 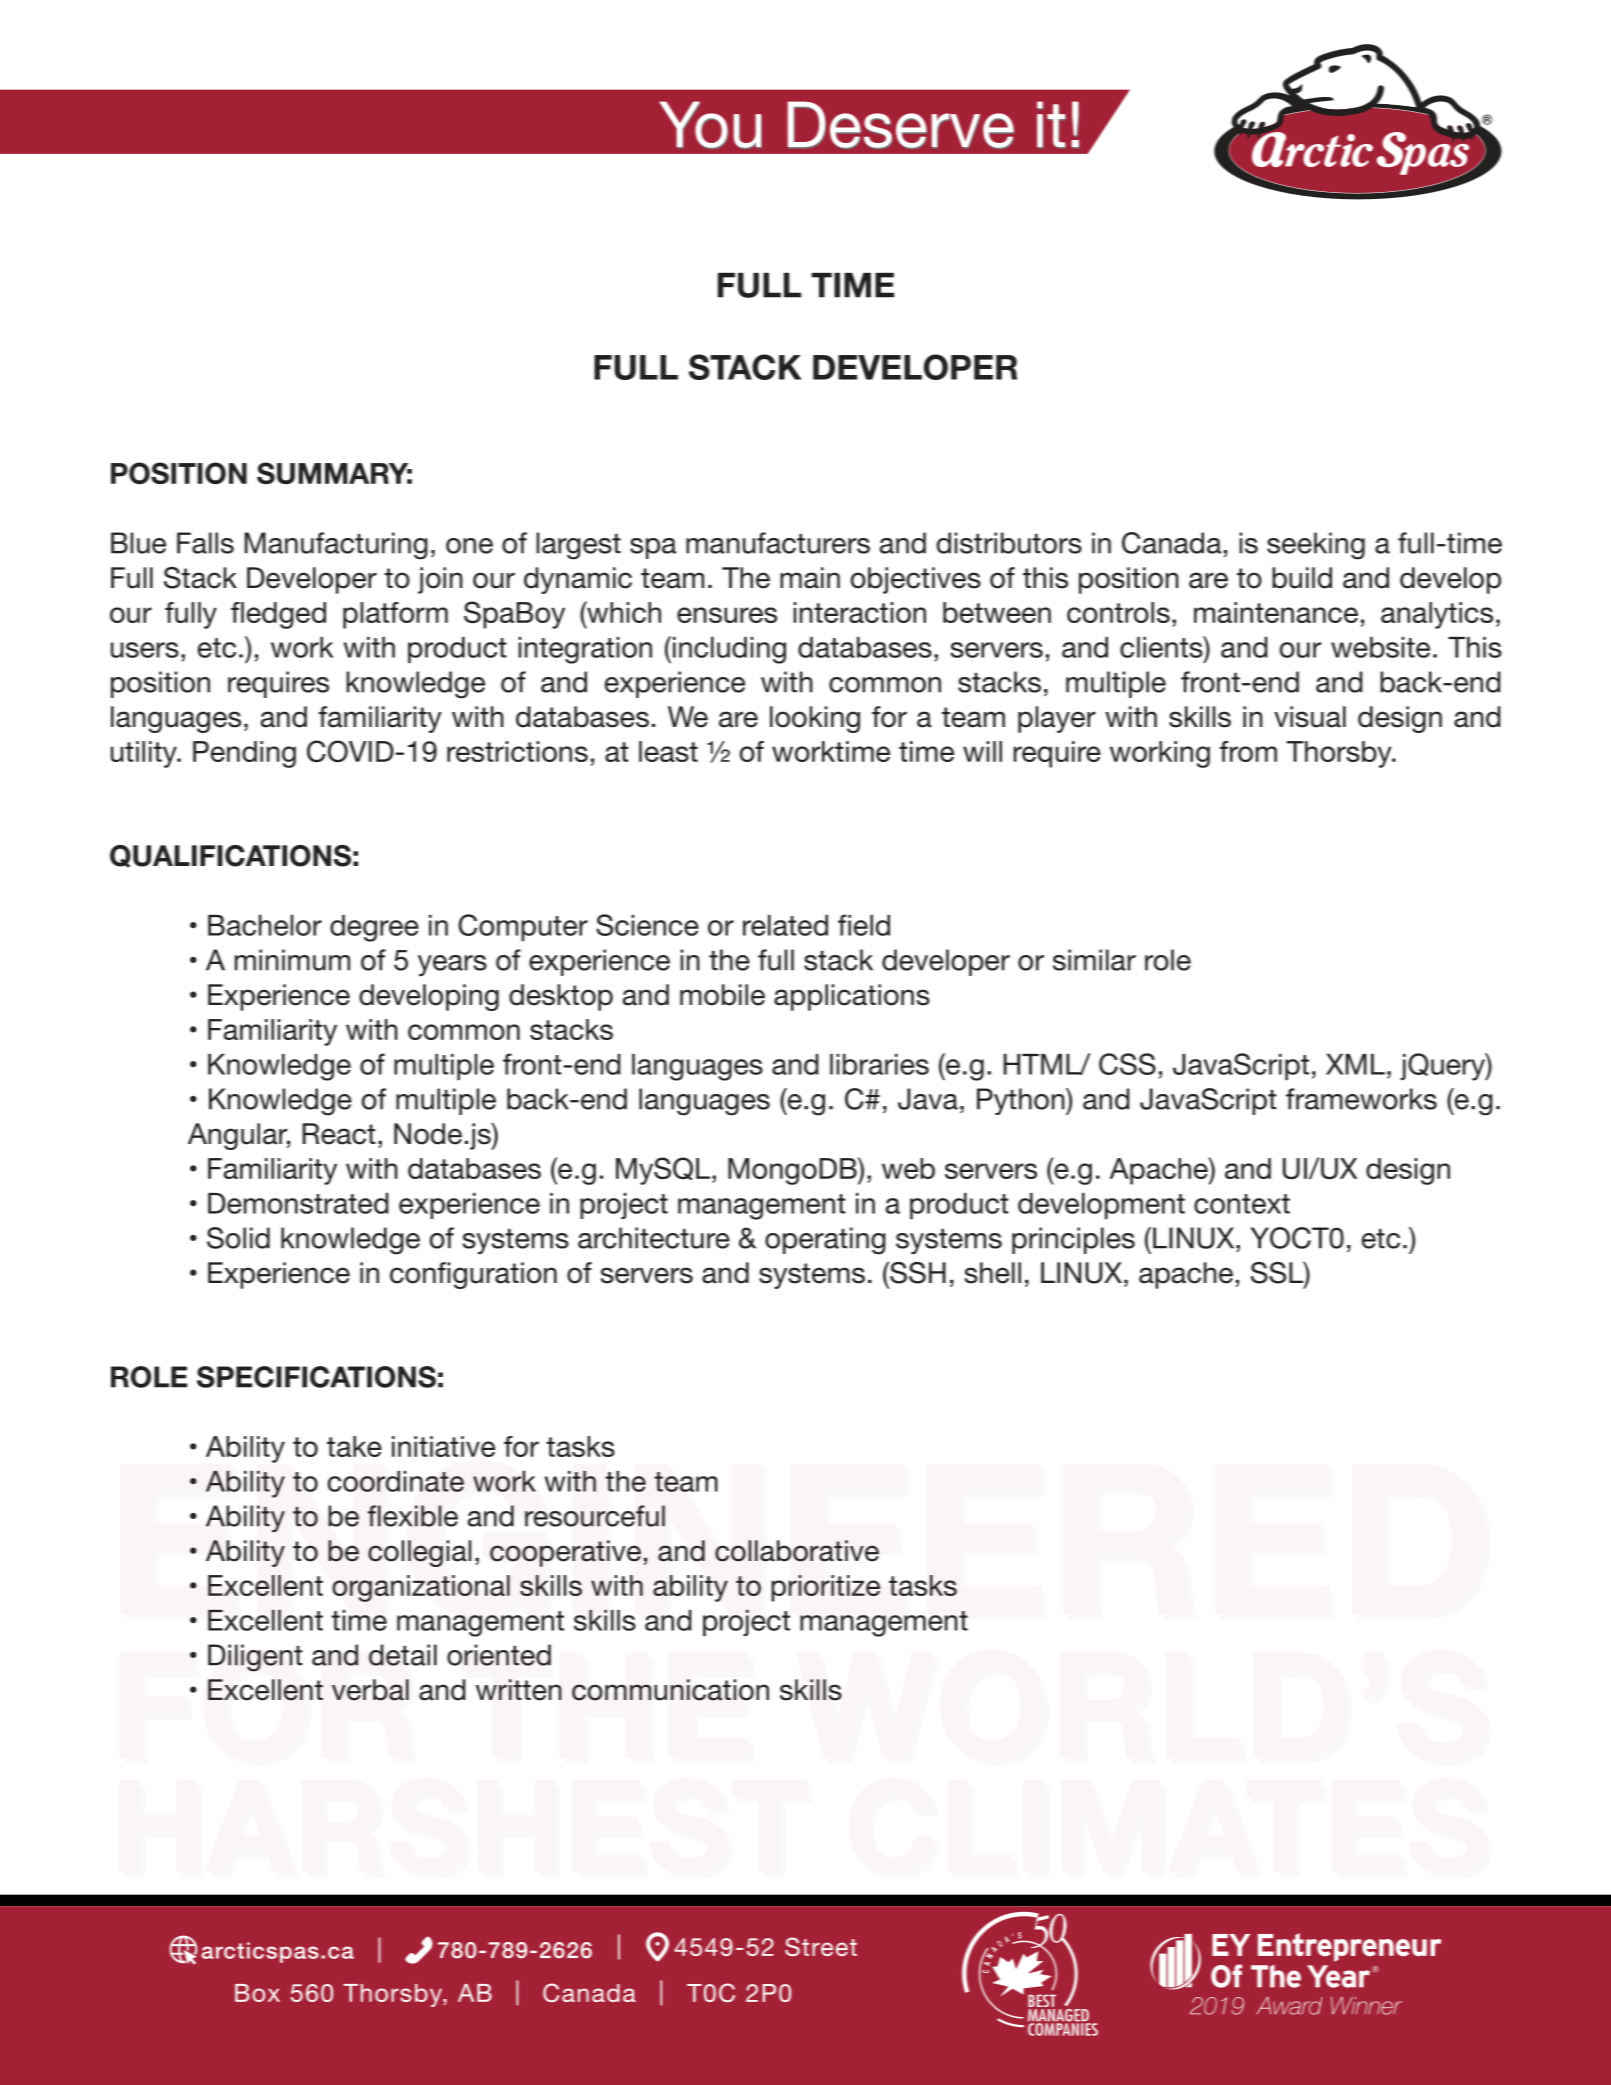 I want to click on context, so click(x=1242, y=1204).
